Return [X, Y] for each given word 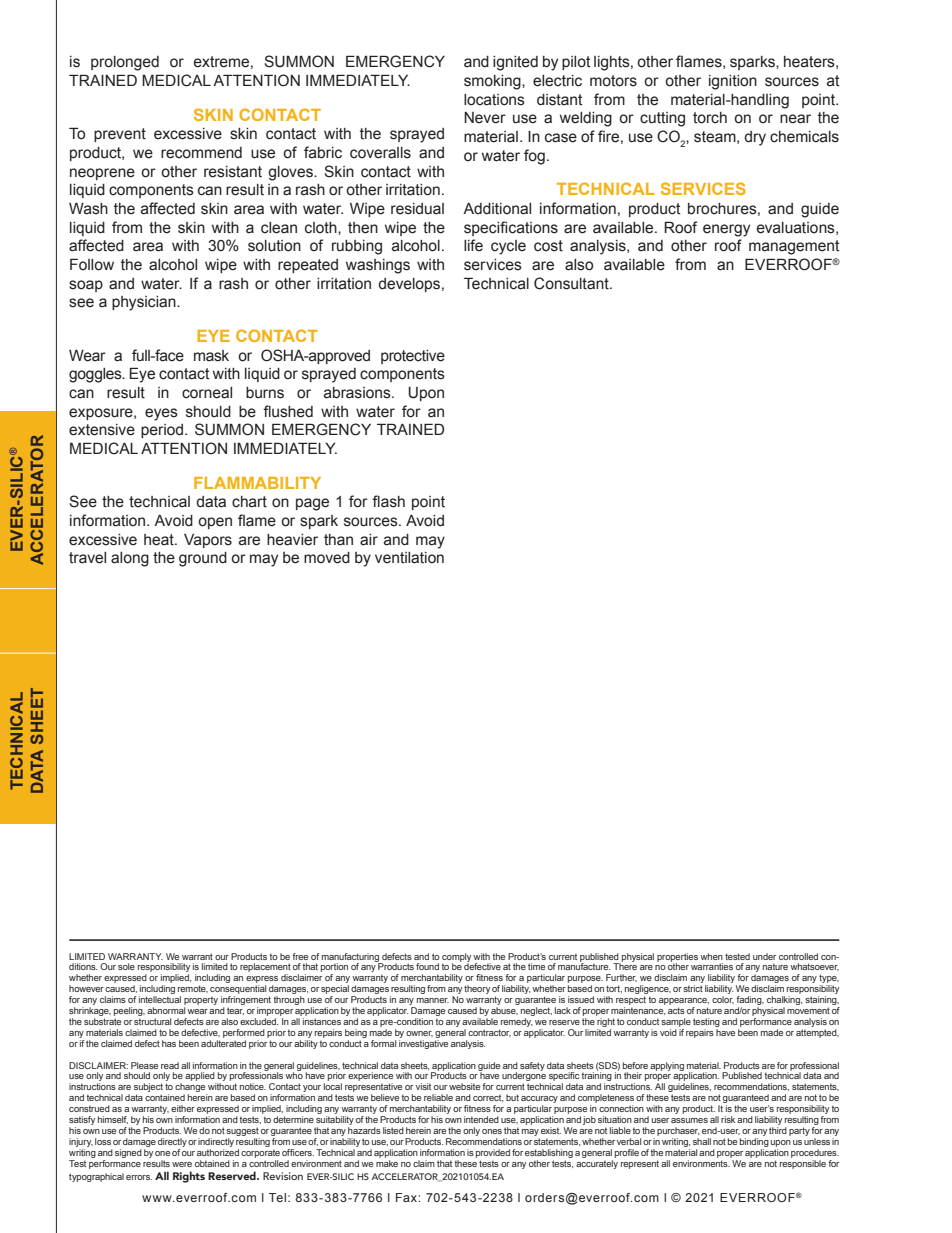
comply [456, 958]
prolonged [125, 63]
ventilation [409, 558]
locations [494, 100]
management [794, 247]
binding [754, 1142]
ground [203, 559]
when [711, 956]
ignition [733, 82]
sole [126, 966]
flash [388, 501]
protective [413, 357]
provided [493, 1153]
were [182, 1164]
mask [211, 356]
